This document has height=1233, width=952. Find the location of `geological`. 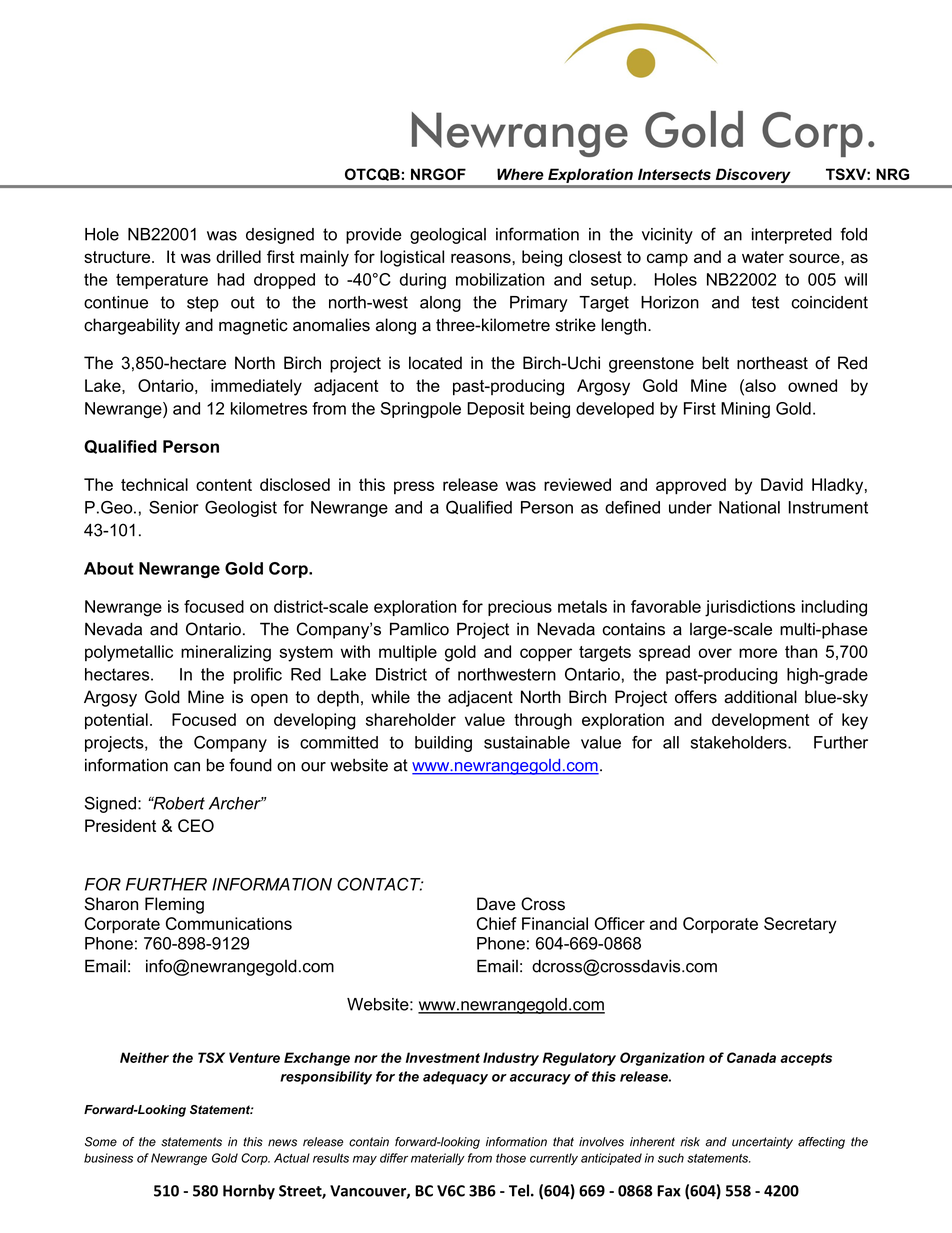

geological is located at coordinates (448, 236).
